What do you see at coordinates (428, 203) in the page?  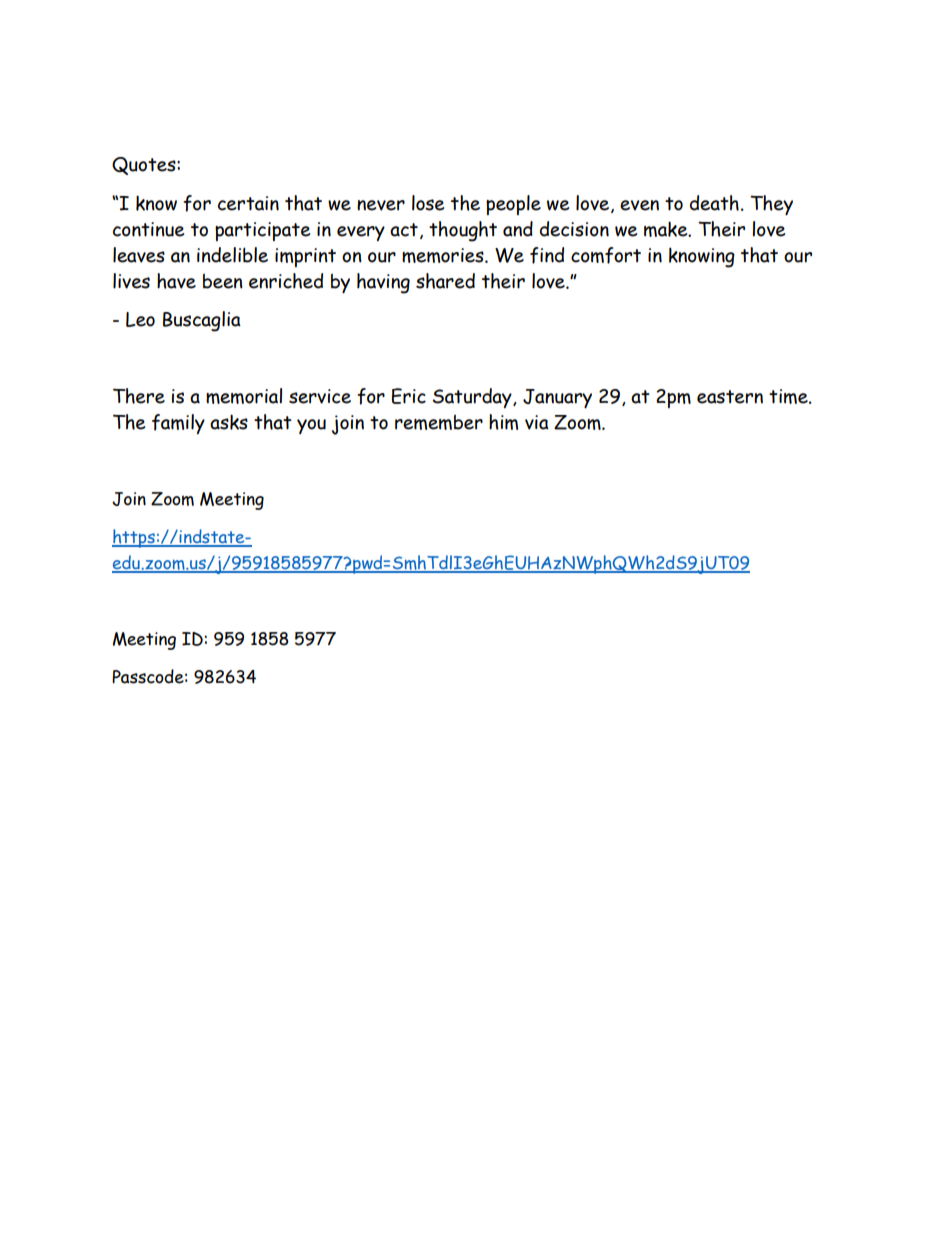 I see `lose` at bounding box center [428, 203].
